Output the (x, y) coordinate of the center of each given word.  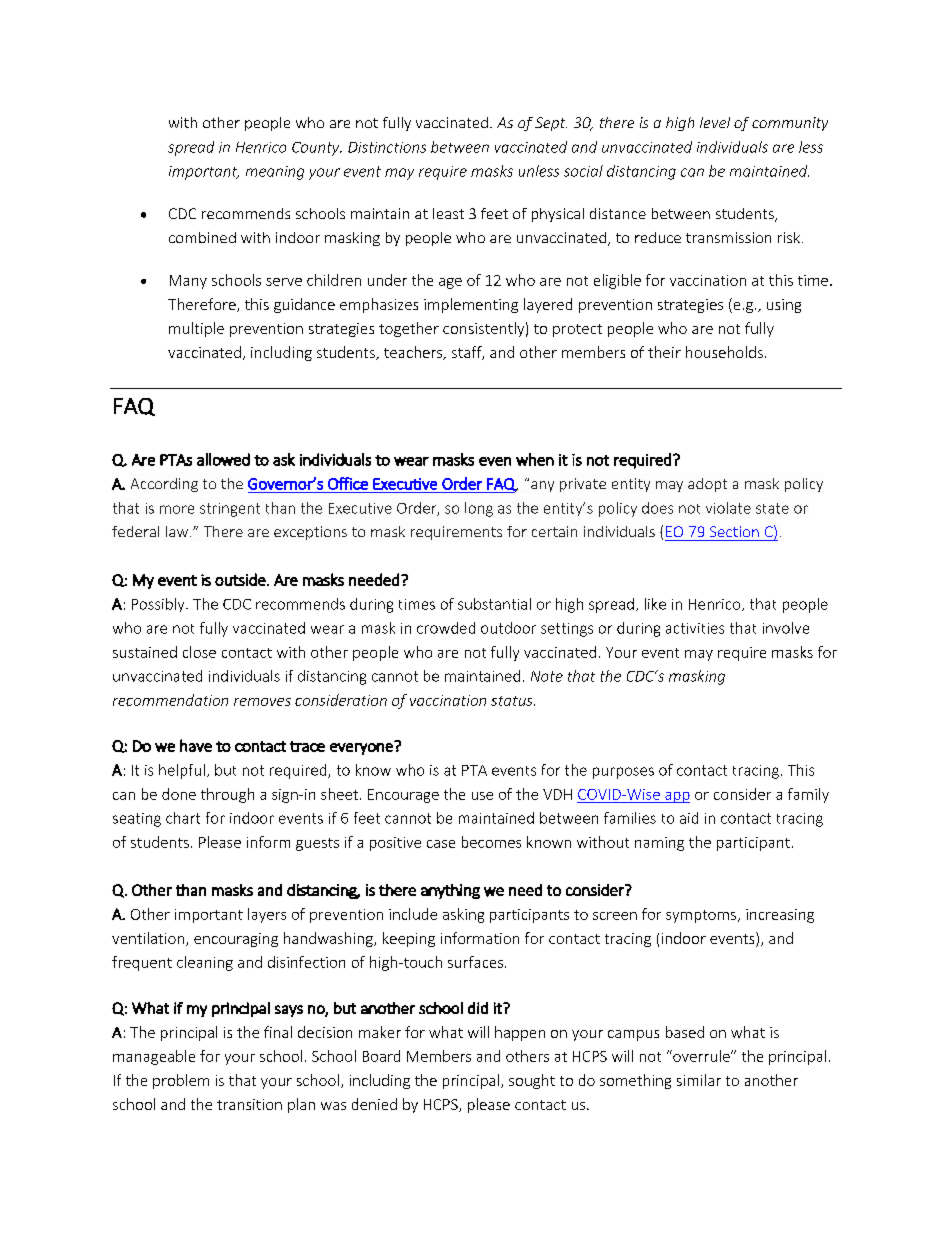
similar (699, 1080)
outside (241, 579)
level (715, 122)
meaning (275, 173)
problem (181, 1081)
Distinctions (387, 147)
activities (695, 628)
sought (532, 1081)
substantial (494, 604)
